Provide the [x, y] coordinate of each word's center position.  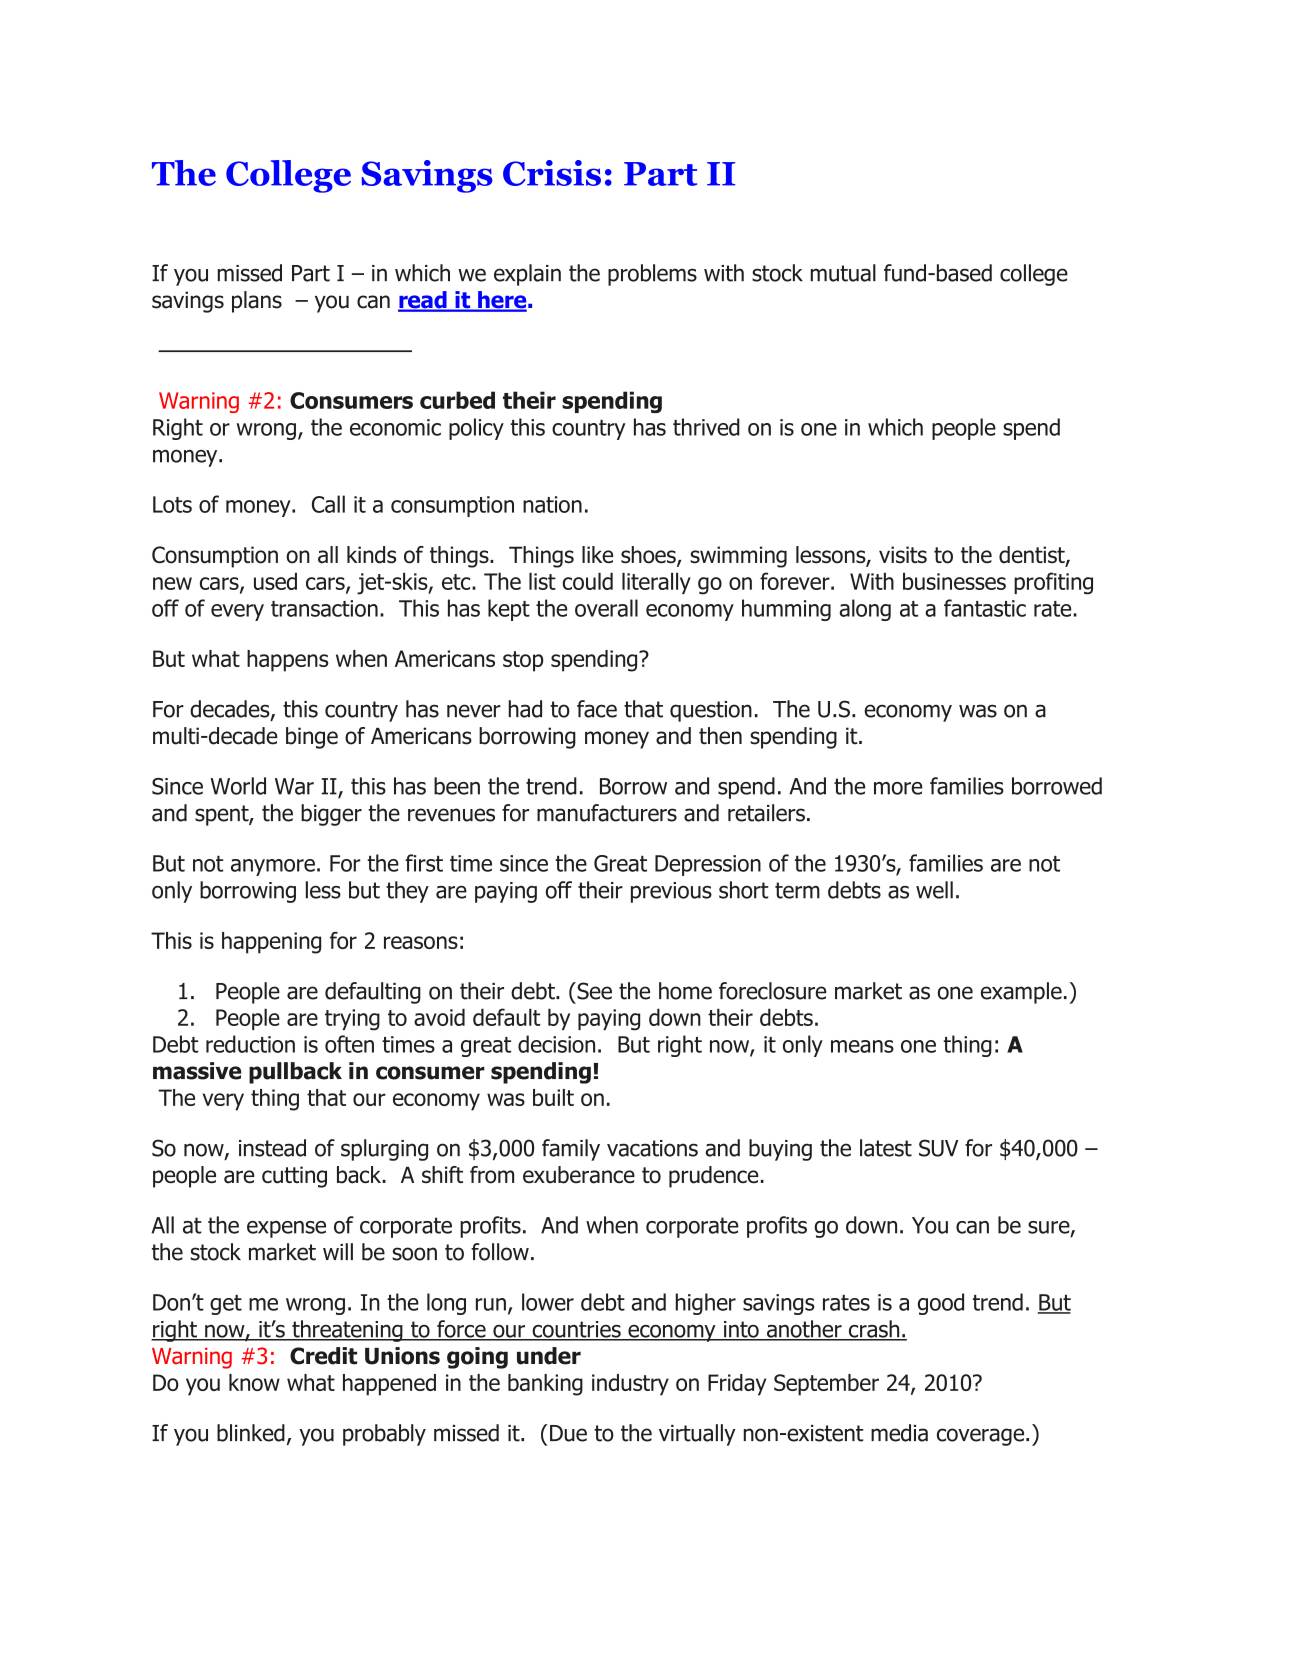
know [254, 1382]
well [934, 890]
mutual [843, 273]
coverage [982, 1437]
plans [257, 302]
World [238, 786]
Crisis [552, 173]
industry [630, 1385]
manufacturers [607, 813]
